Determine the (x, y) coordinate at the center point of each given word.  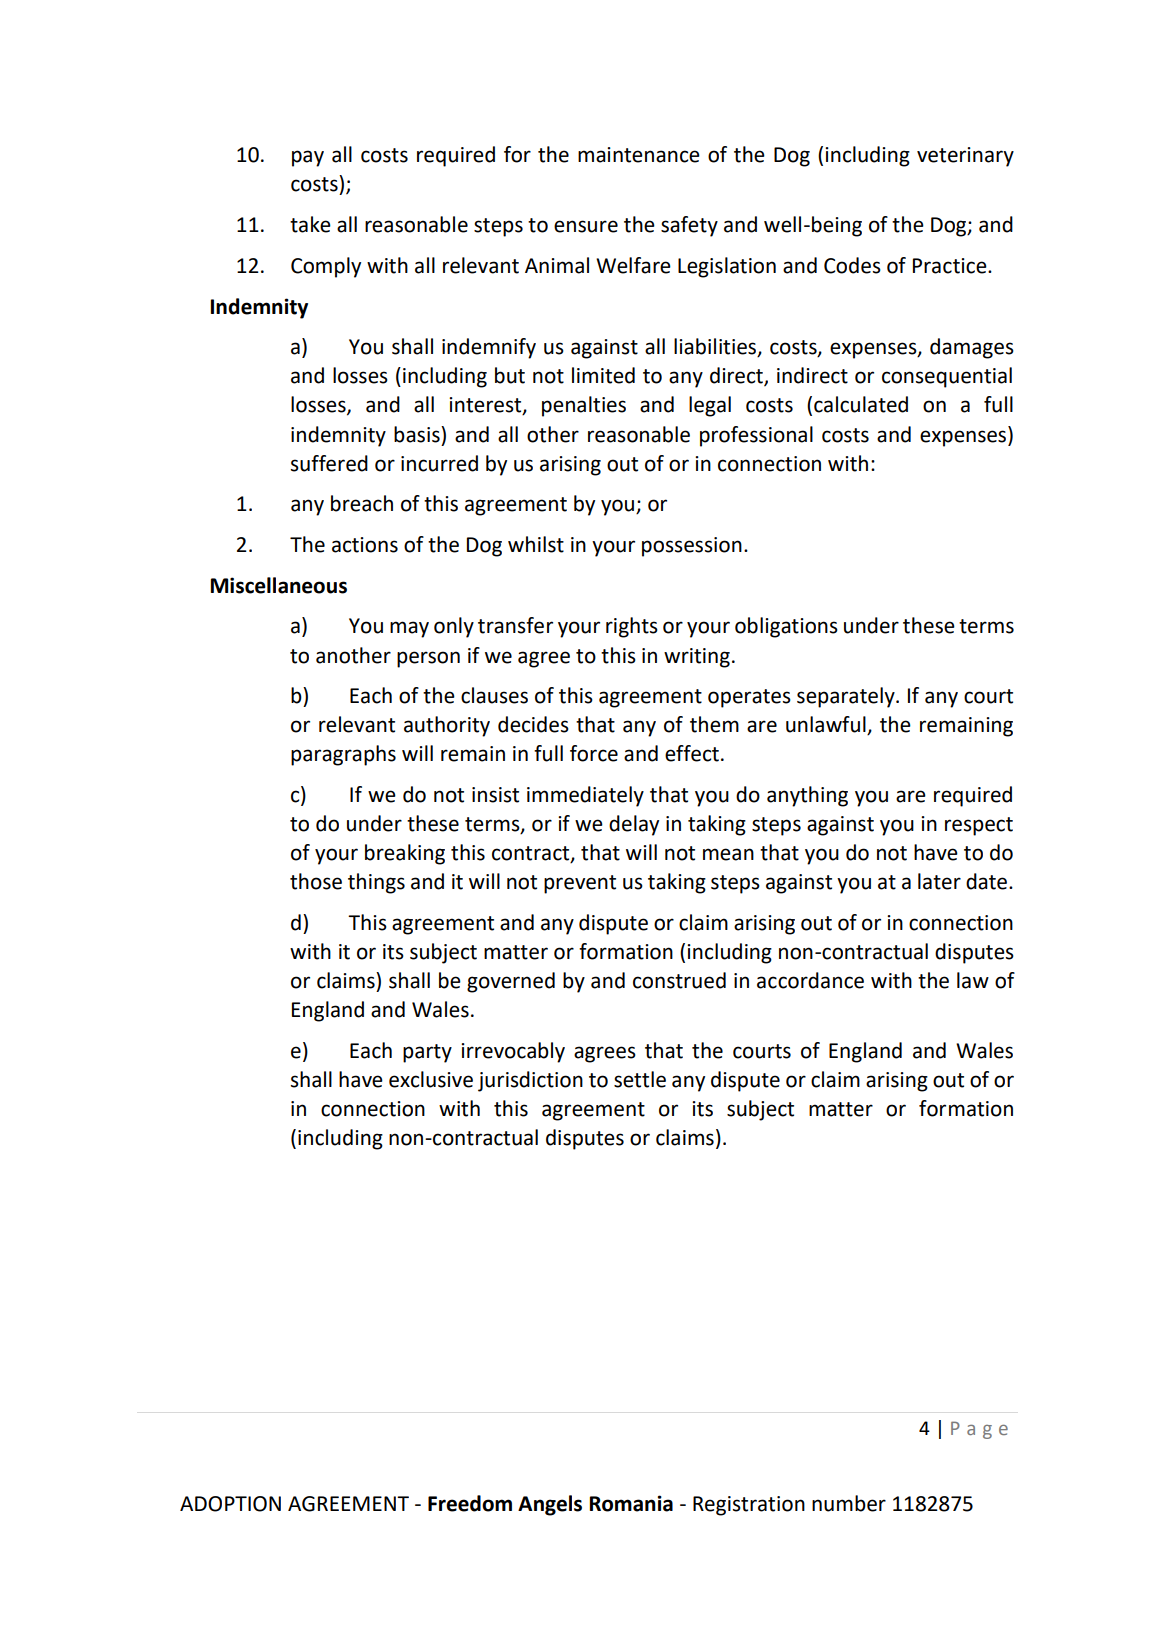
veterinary (965, 157)
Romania (631, 1503)
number (849, 1503)
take (310, 224)
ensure (586, 226)
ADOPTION (230, 1504)
